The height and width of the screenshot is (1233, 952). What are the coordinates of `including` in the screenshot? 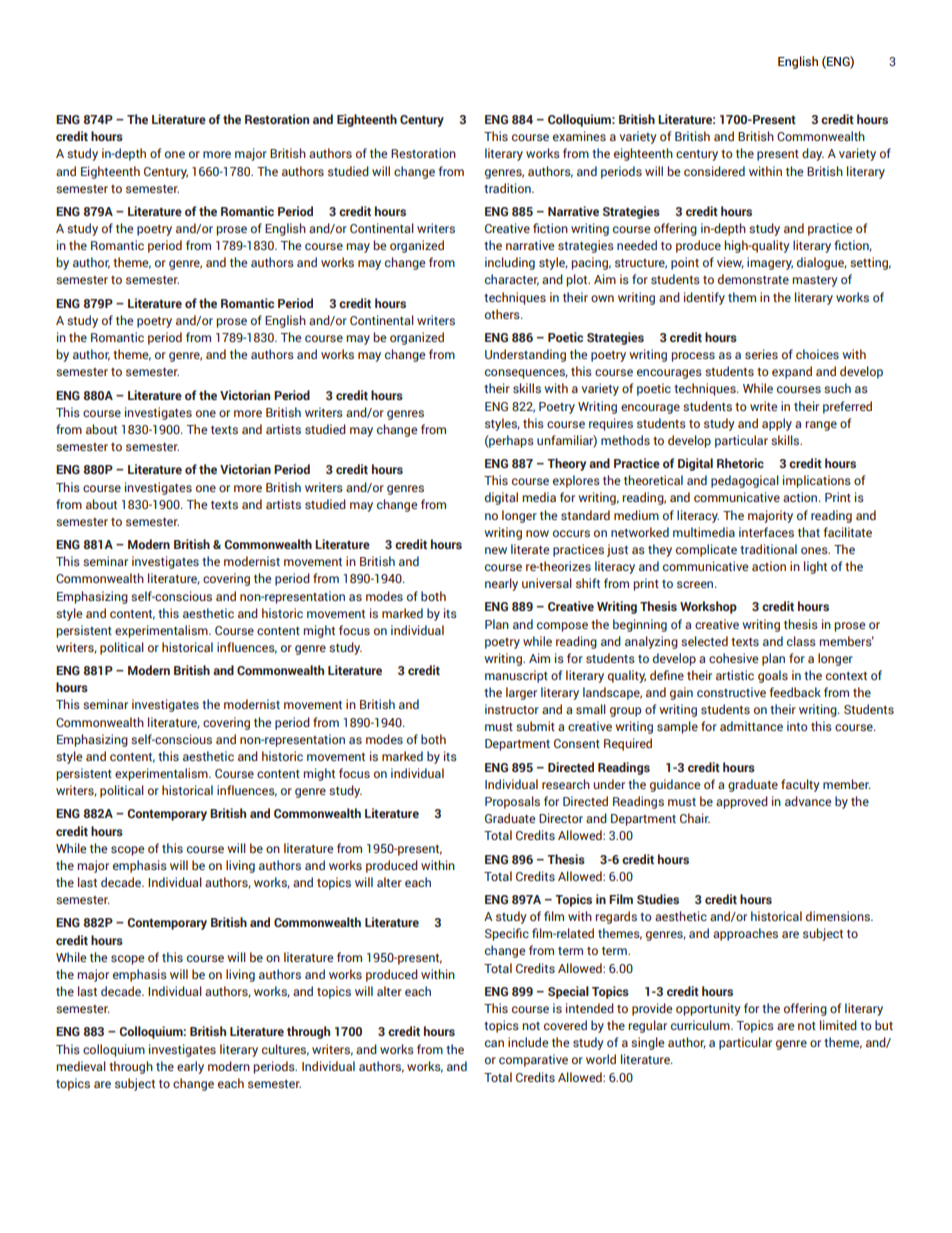 It's located at (510, 263).
